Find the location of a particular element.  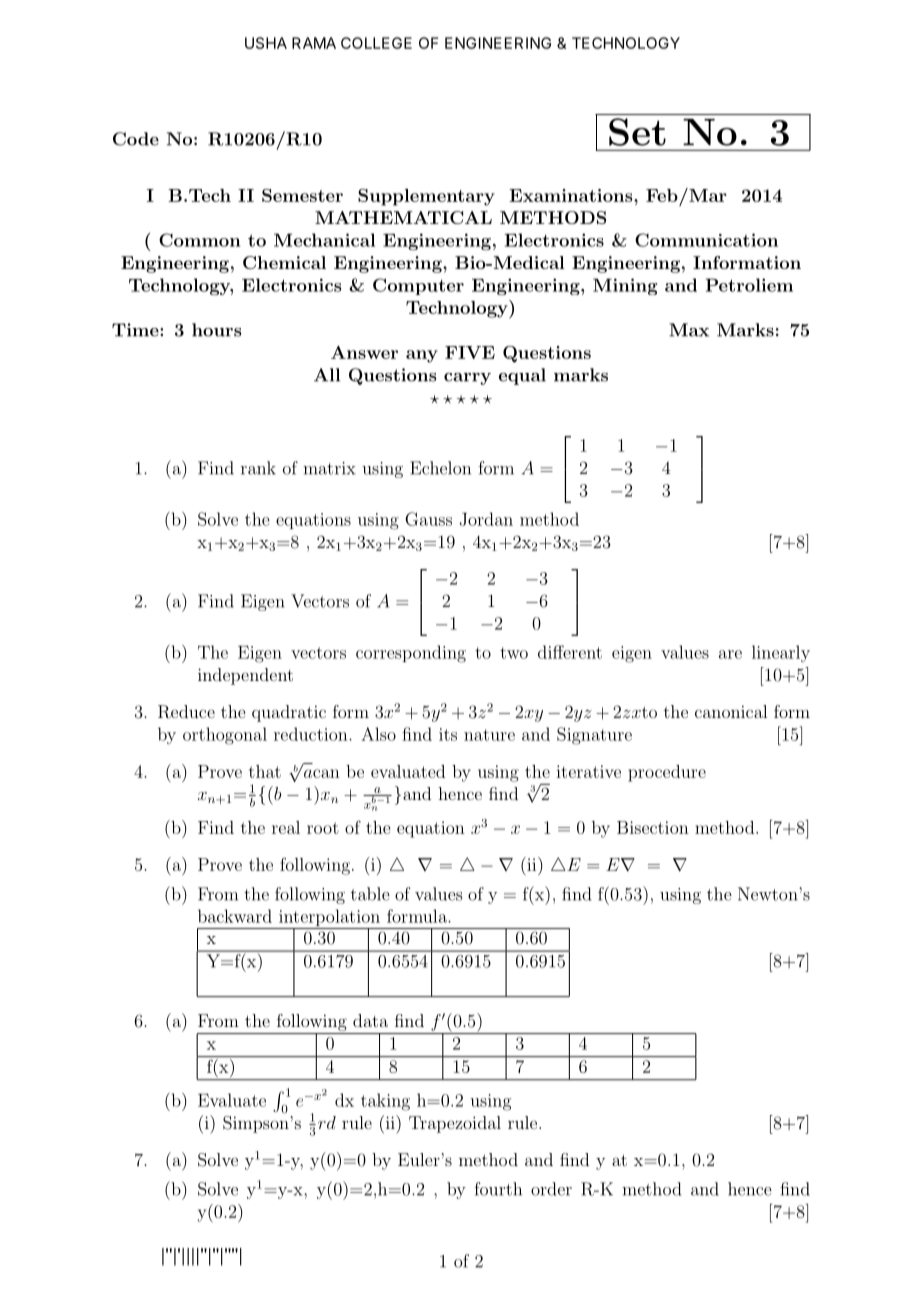

taking is located at coordinates (385, 1102).
